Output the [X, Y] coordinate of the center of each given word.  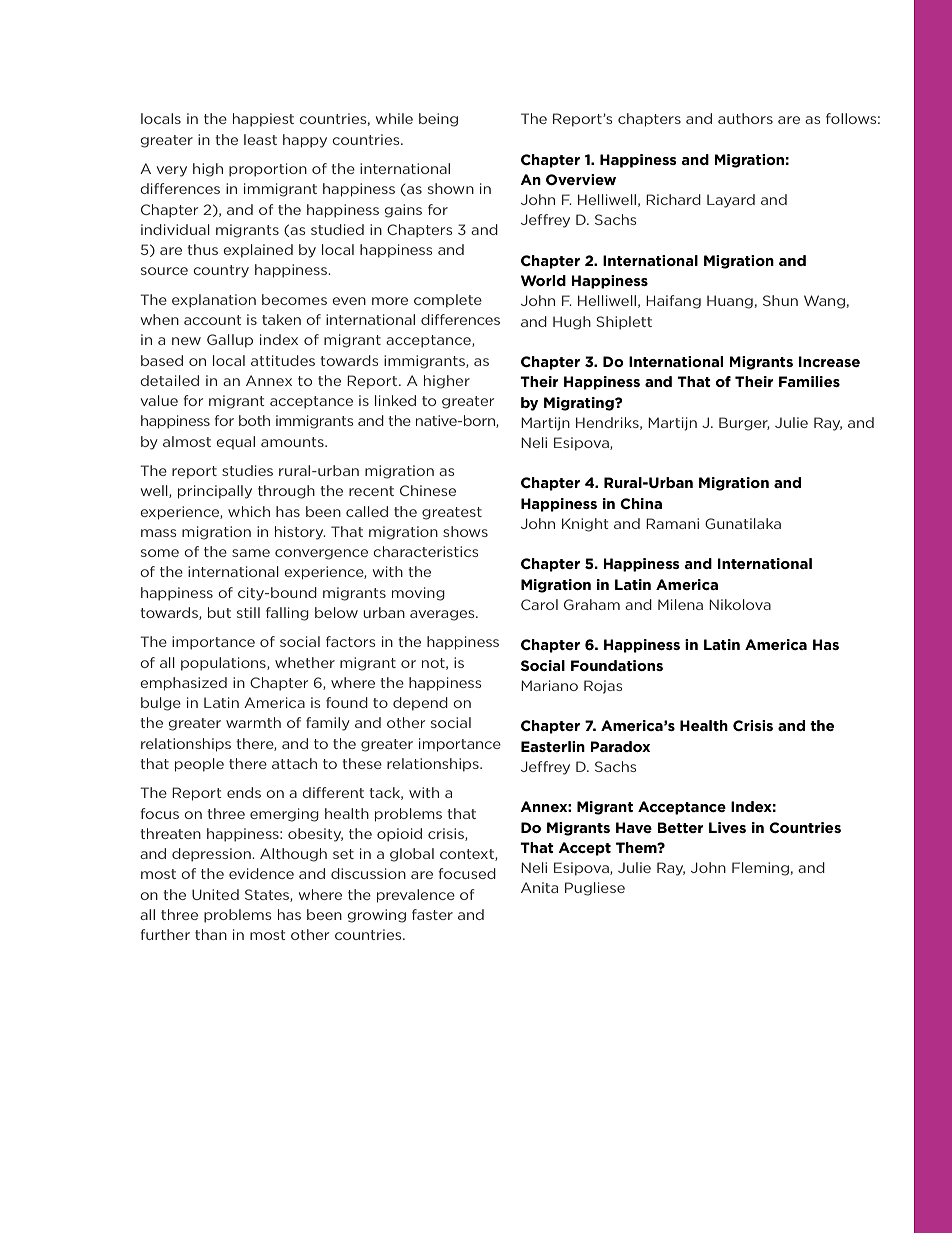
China [641, 503]
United [215, 894]
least [260, 139]
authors [745, 118]
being [438, 120]
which [249, 511]
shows [465, 531]
